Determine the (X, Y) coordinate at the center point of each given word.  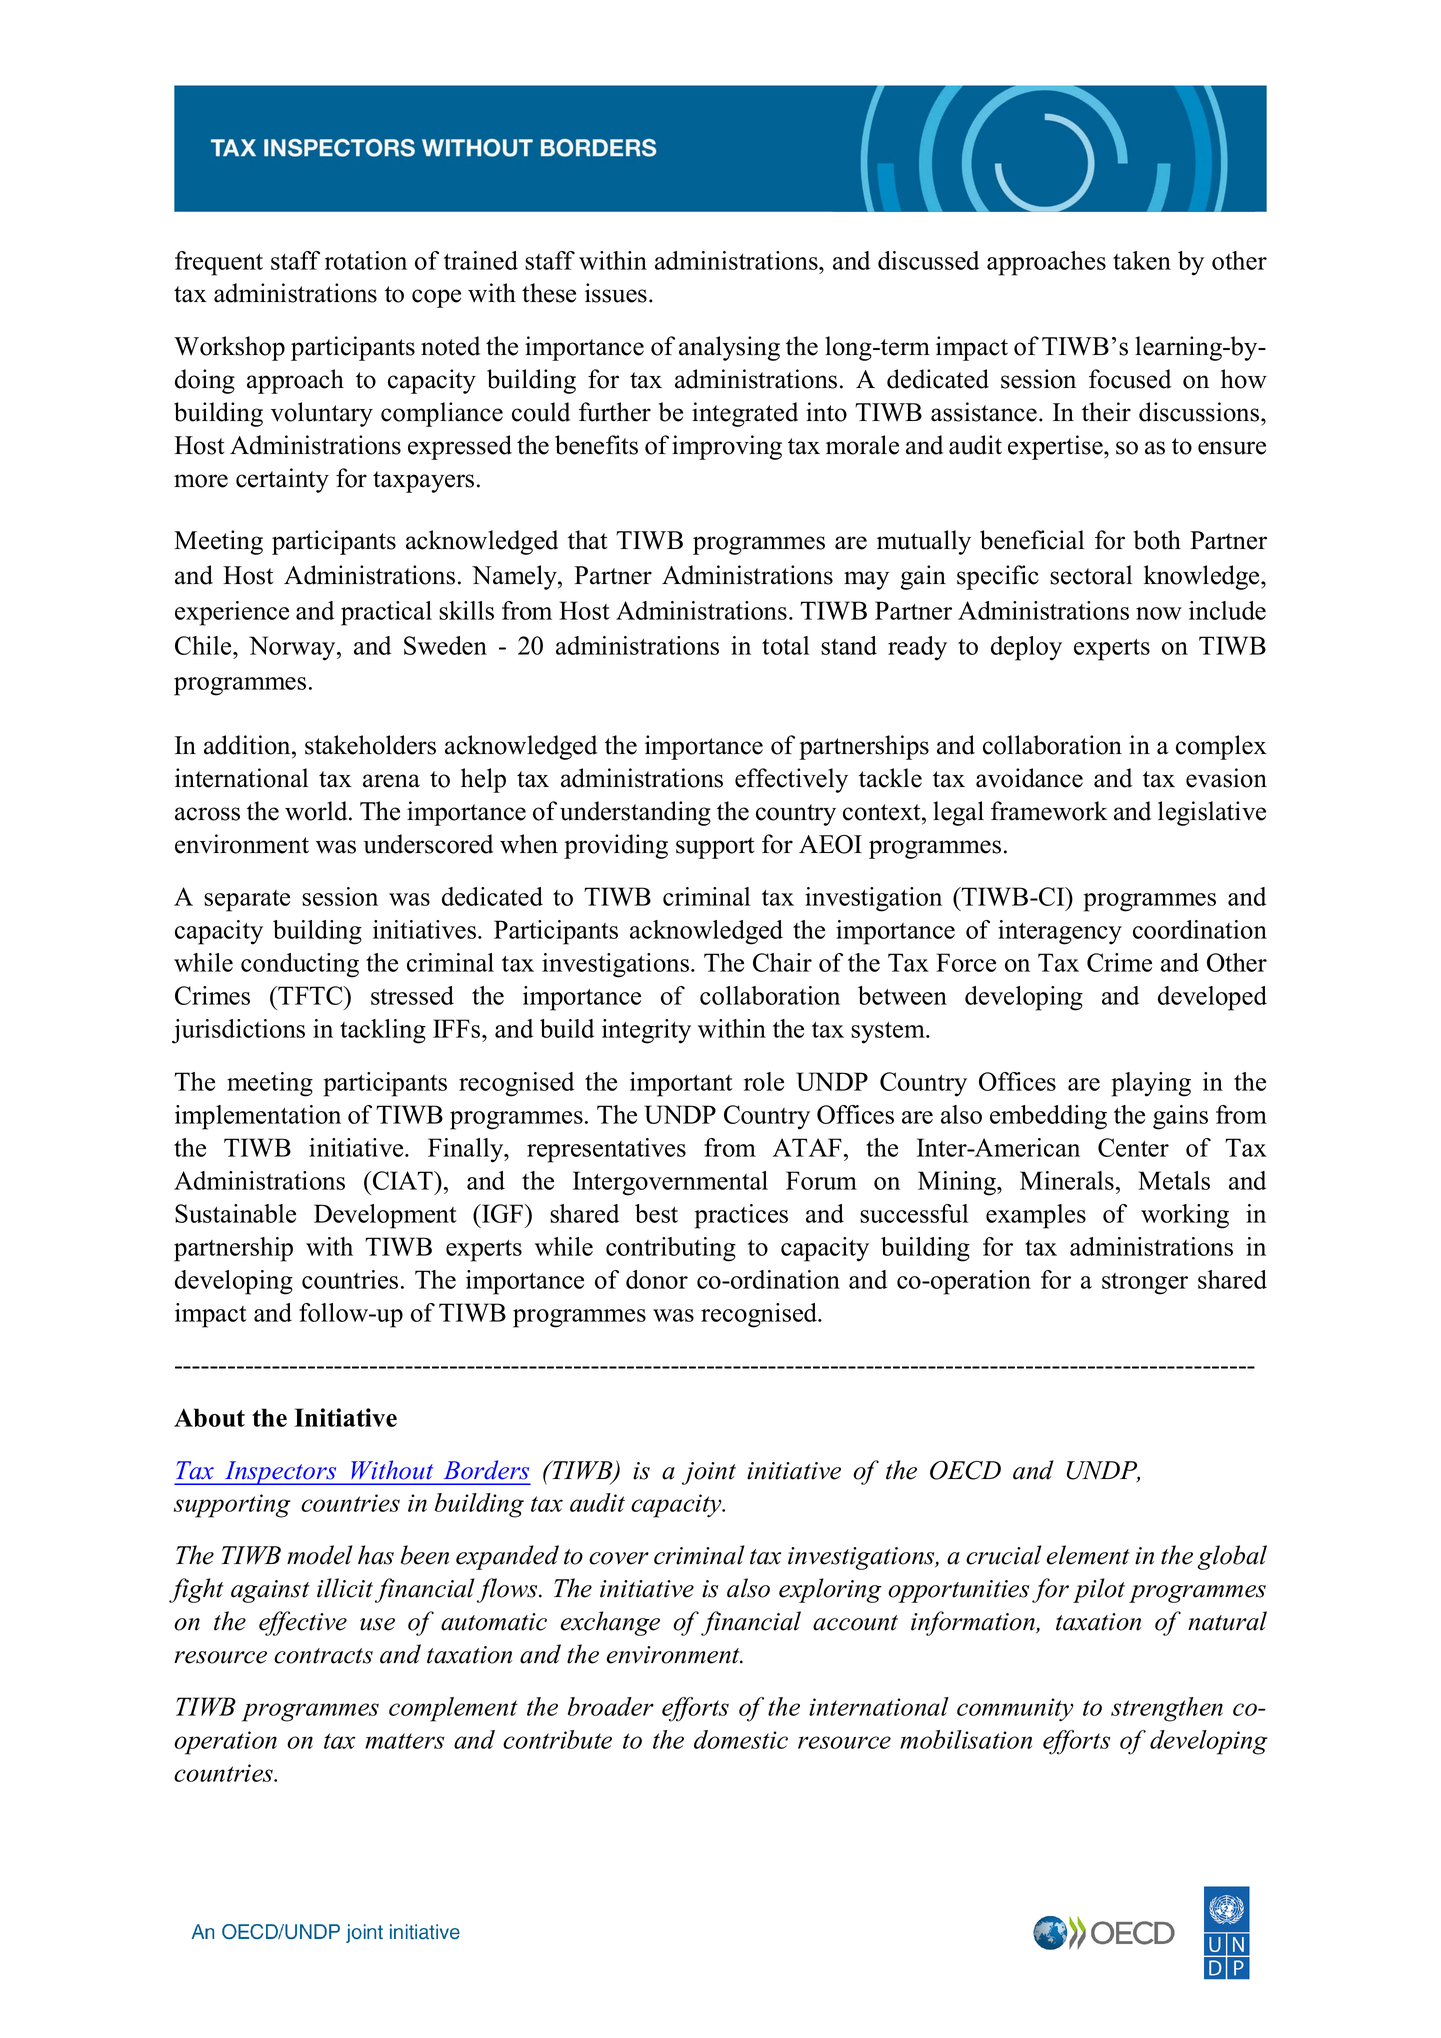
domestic (741, 1739)
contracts (323, 1656)
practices (741, 1216)
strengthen (1167, 1709)
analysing (729, 348)
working (1185, 1216)
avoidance (1029, 778)
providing (616, 846)
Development (385, 1216)
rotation (366, 260)
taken (1142, 260)
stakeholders (370, 745)
